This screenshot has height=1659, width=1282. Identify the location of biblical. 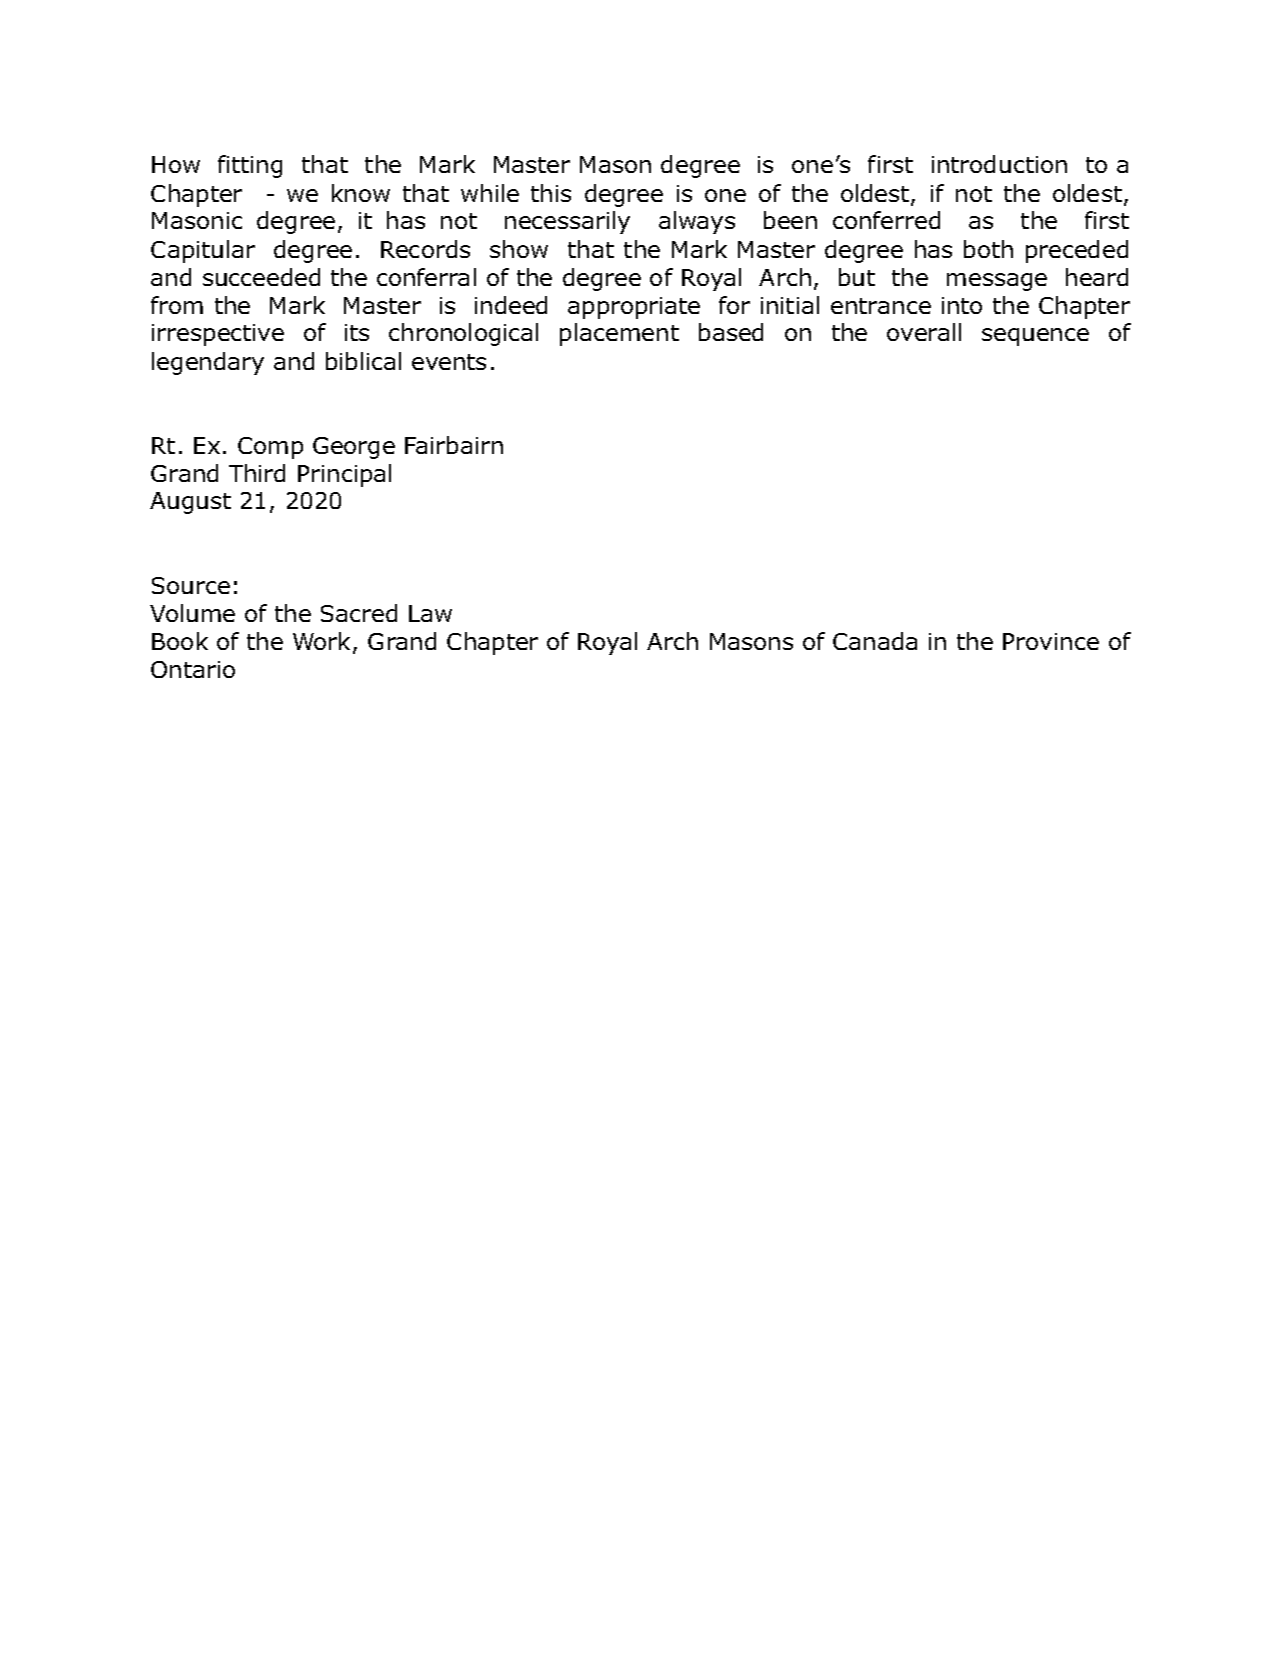
(363, 361).
